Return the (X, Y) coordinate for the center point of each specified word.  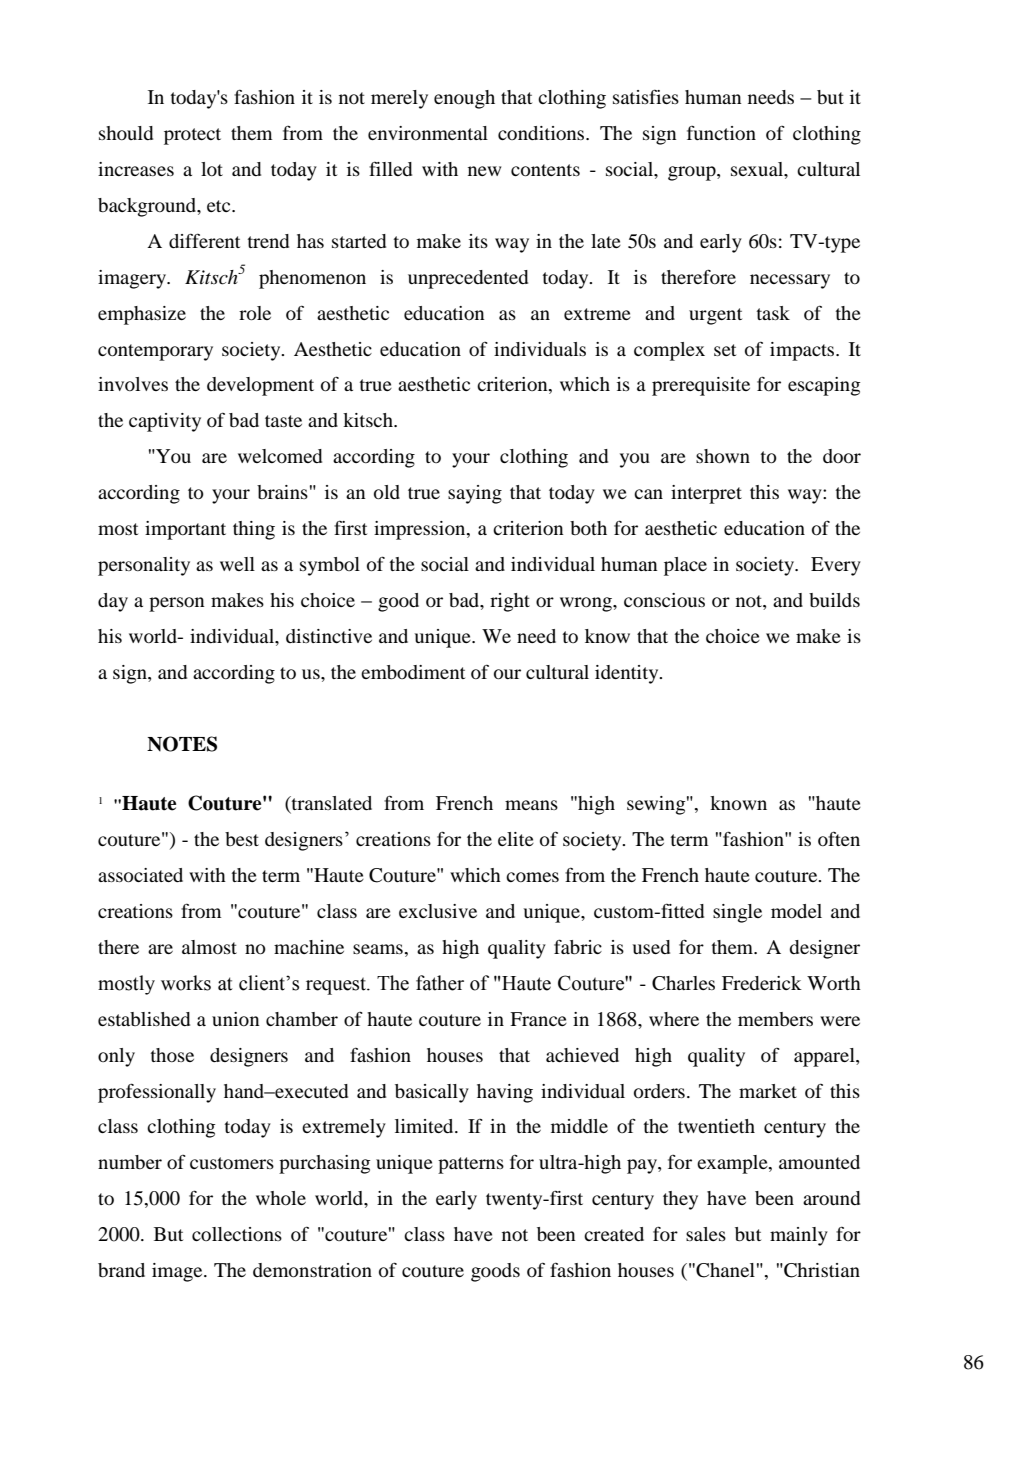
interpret (706, 494)
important (185, 530)
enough (464, 99)
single (737, 913)
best (242, 839)
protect (192, 136)
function (721, 133)
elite (516, 839)
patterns (471, 1165)
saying (475, 494)
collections (237, 1234)
